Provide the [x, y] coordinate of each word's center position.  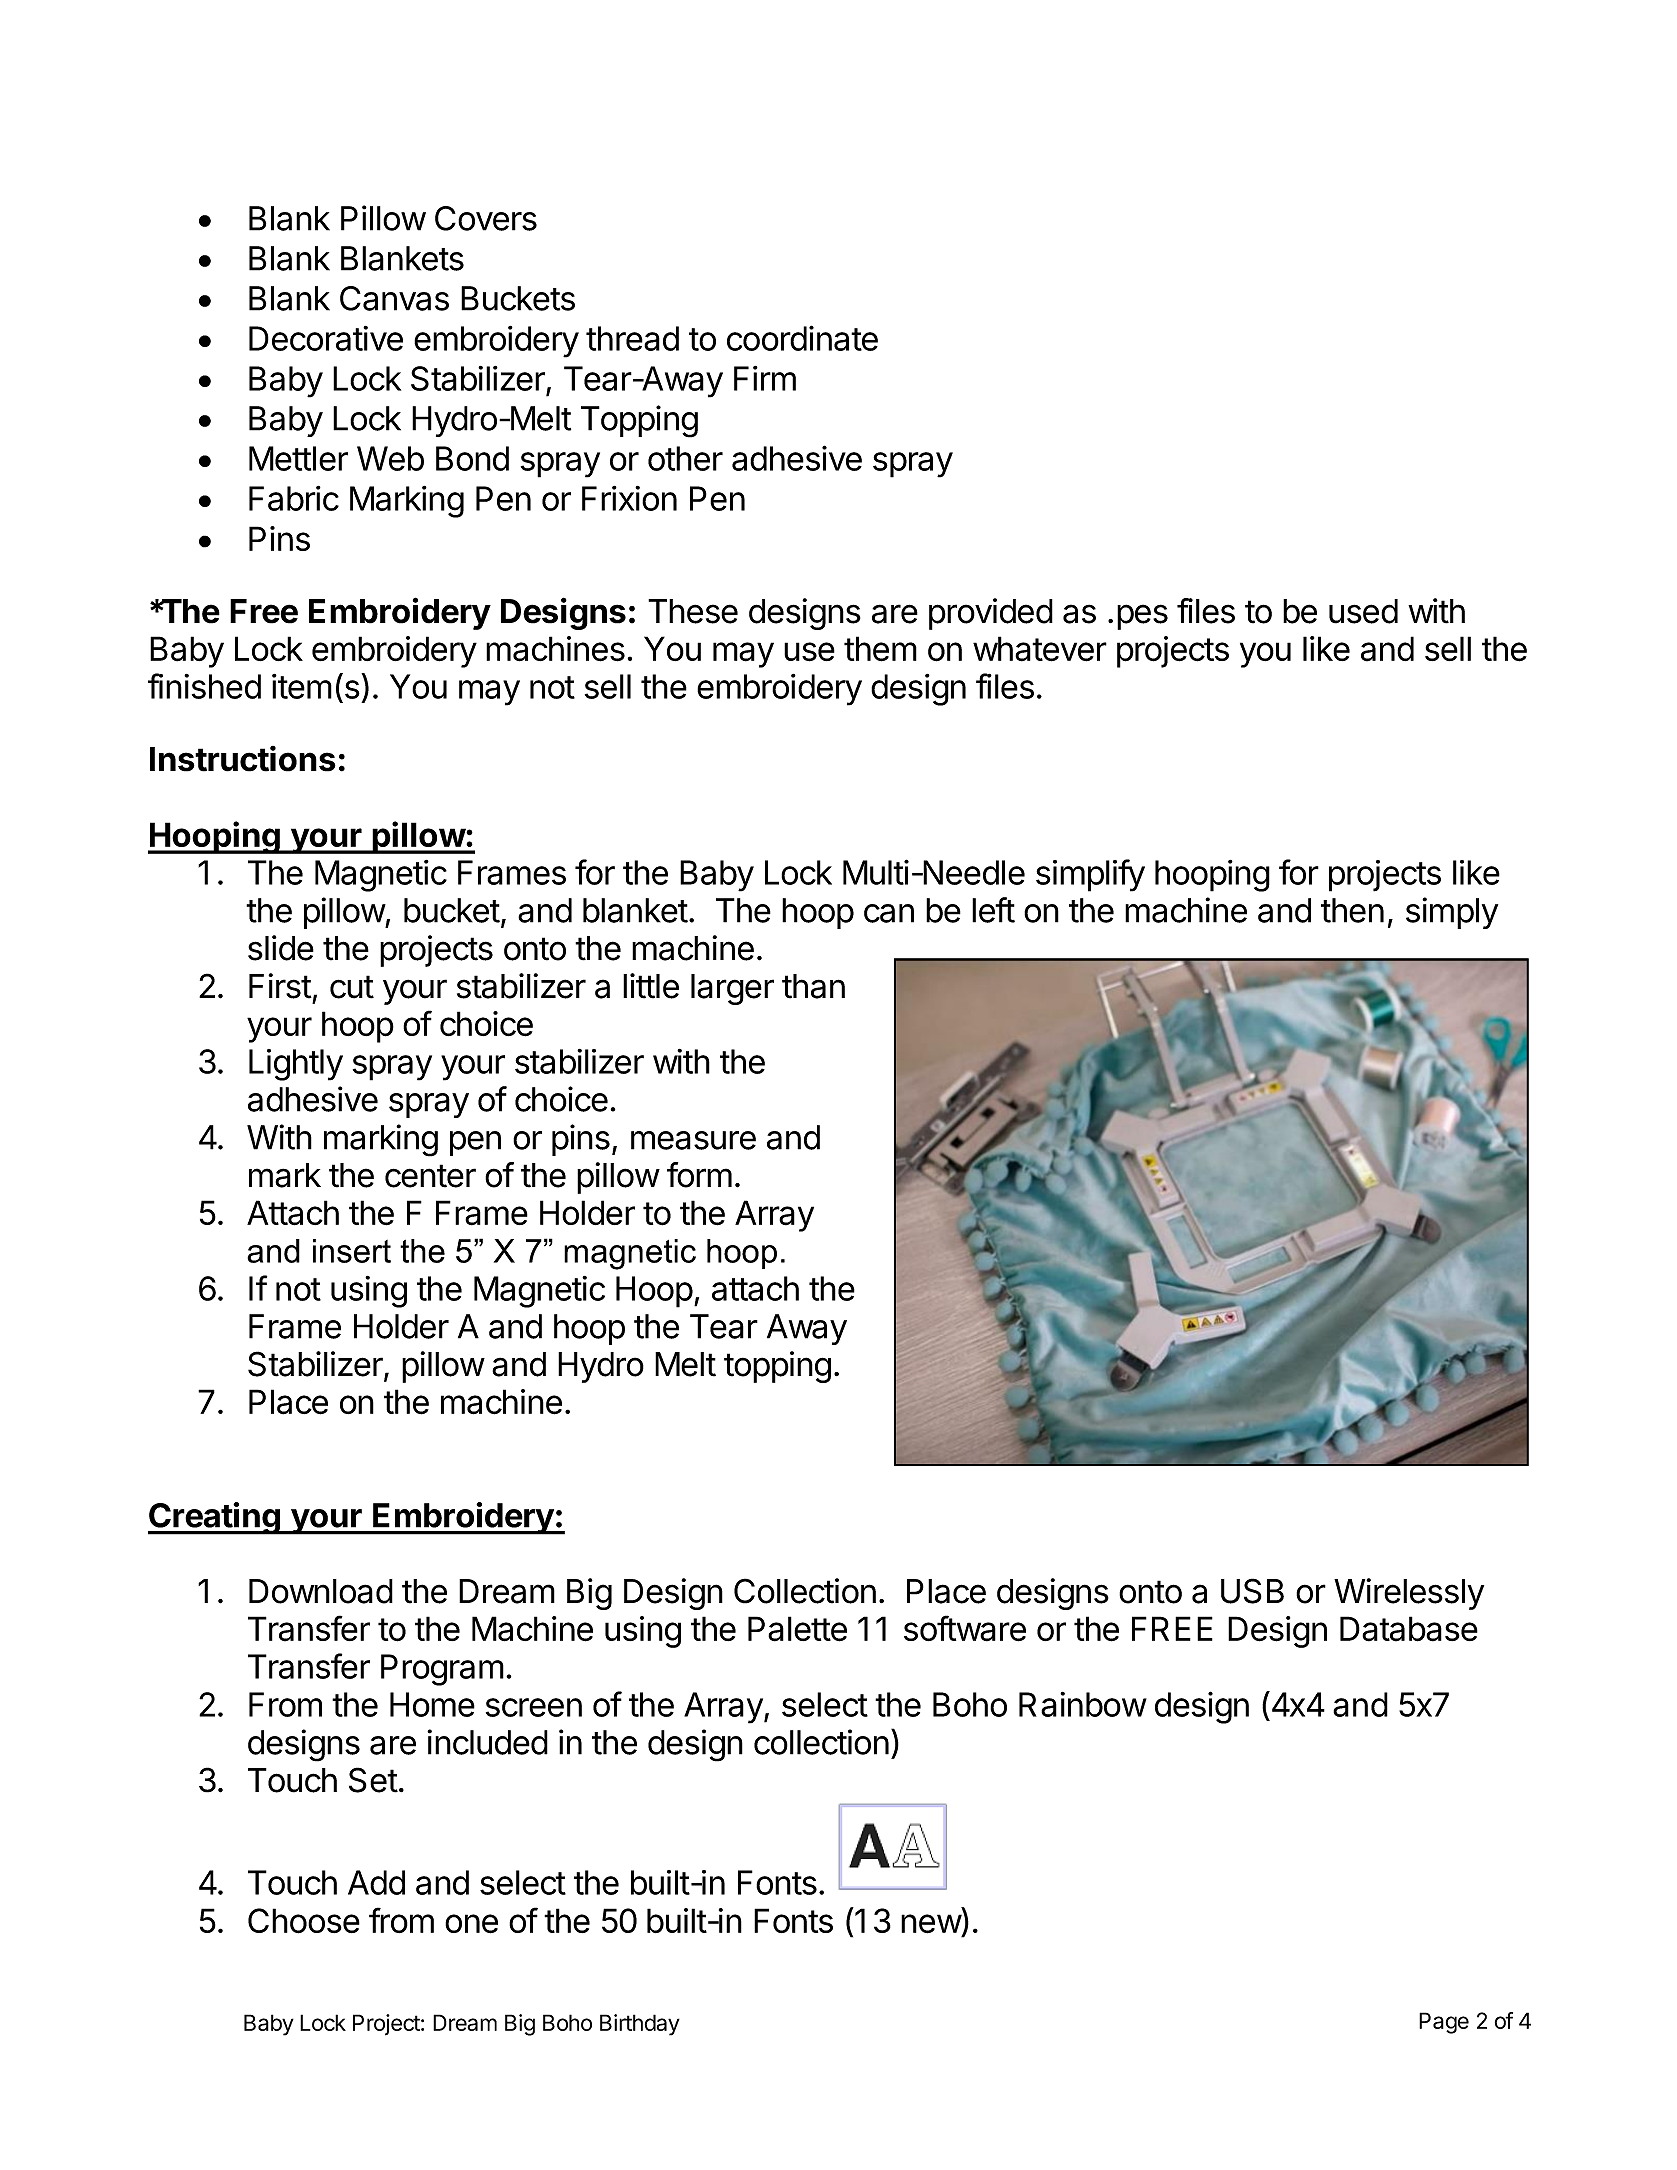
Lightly [296, 1065]
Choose [304, 1921]
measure [693, 1140]
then [1352, 910]
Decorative [326, 338]
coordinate [802, 338]
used [1363, 611]
